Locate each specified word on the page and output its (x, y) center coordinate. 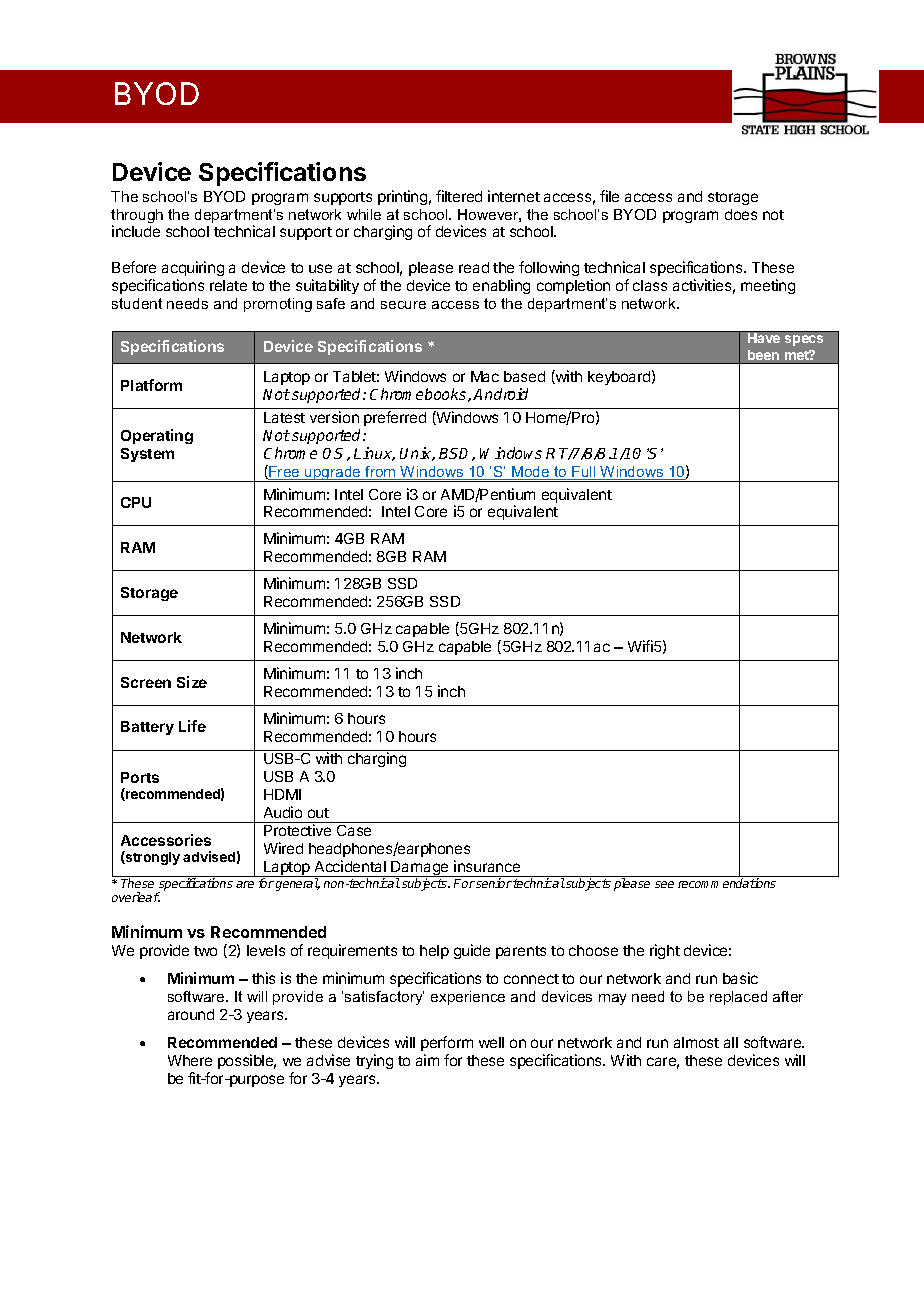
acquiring (193, 268)
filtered (459, 196)
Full (584, 473)
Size (192, 682)
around (191, 1014)
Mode (531, 473)
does (741, 214)
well (491, 1042)
